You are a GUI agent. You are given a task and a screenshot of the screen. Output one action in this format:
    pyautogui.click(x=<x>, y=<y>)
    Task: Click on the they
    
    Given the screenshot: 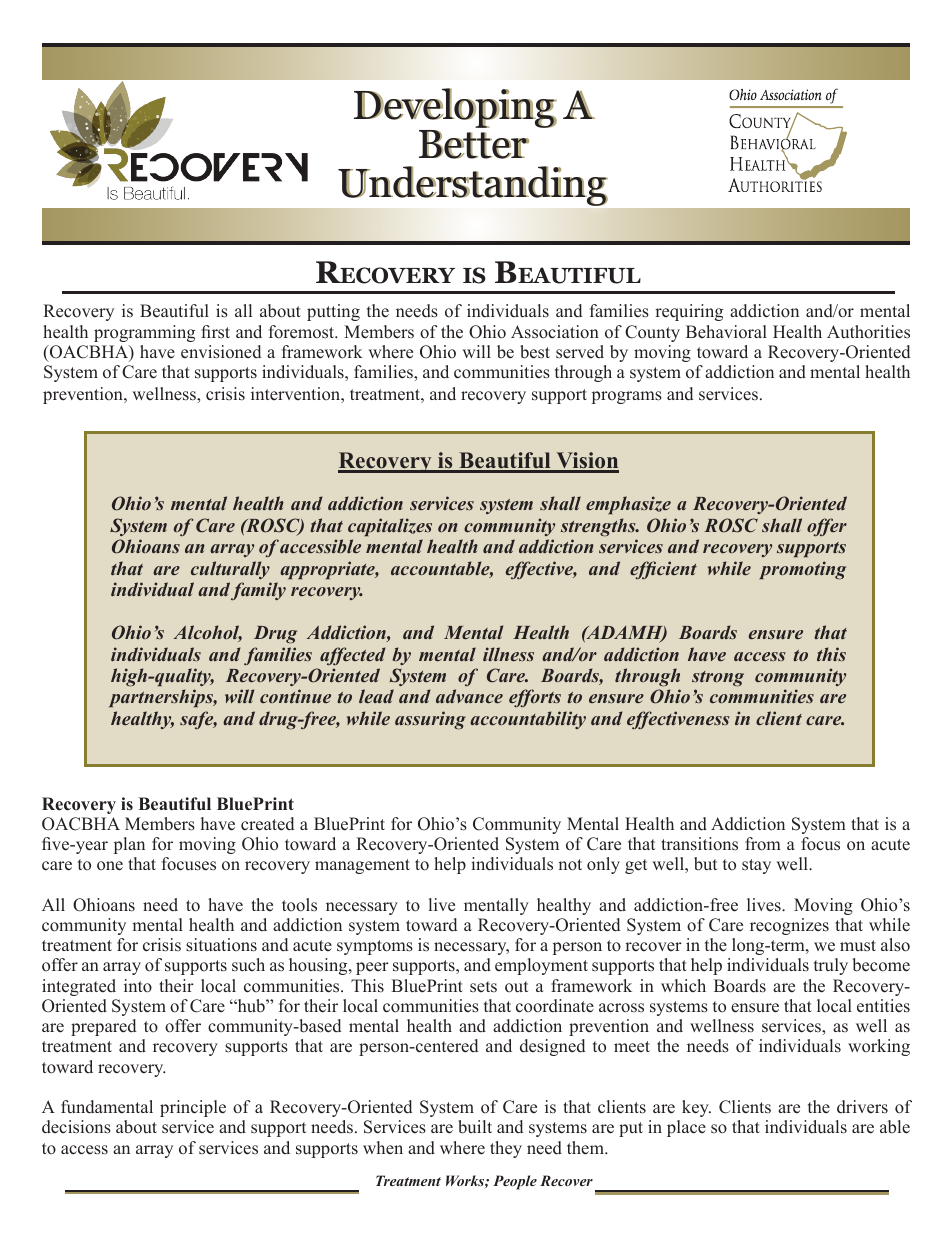 What is the action you would take?
    pyautogui.click(x=506, y=1149)
